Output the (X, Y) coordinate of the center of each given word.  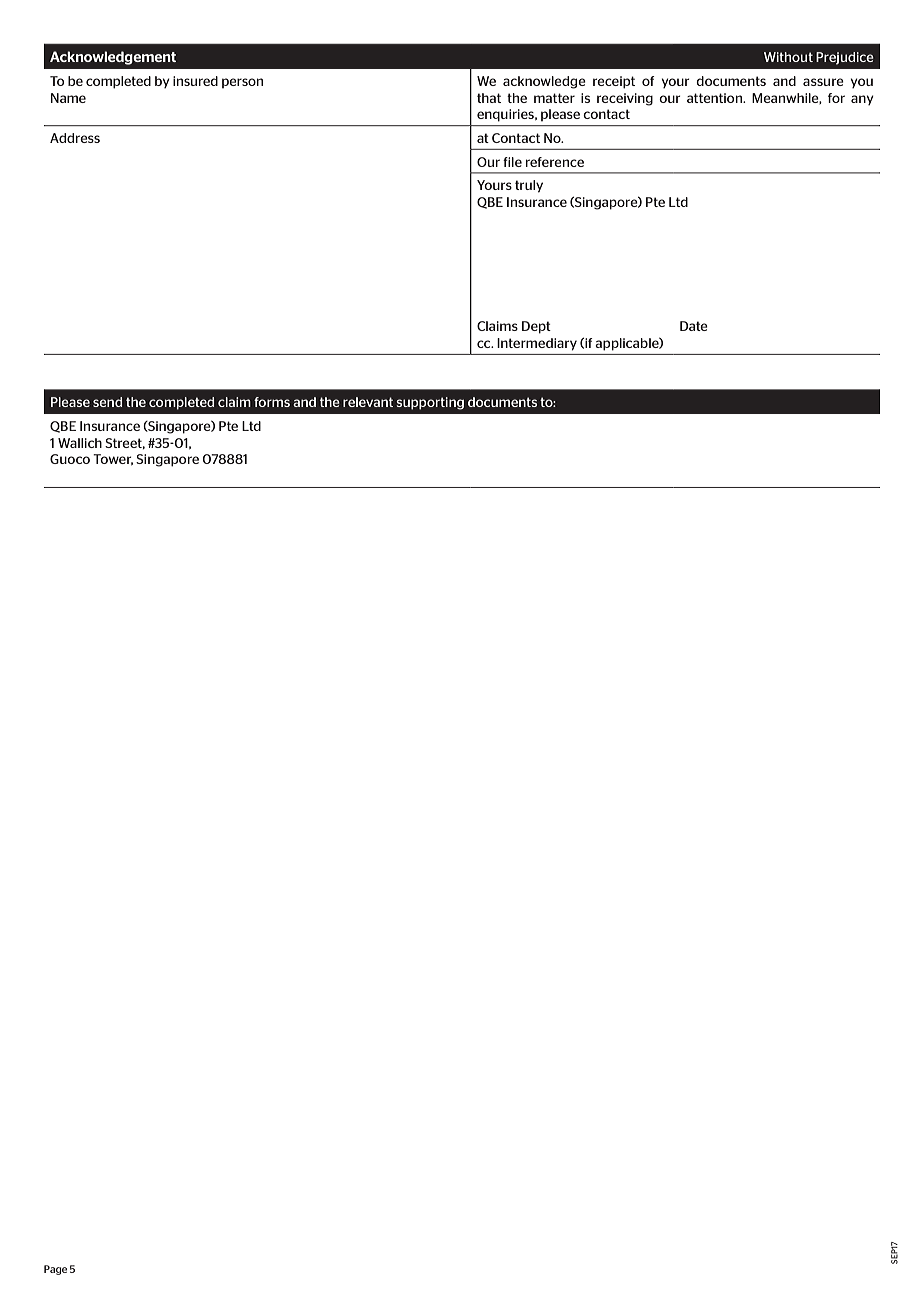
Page (55, 1270)
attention (716, 98)
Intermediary (537, 344)
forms (272, 402)
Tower (113, 459)
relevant (368, 402)
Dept (536, 327)
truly (529, 186)
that (489, 98)
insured (195, 81)
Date (694, 326)
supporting (430, 403)
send (107, 402)
